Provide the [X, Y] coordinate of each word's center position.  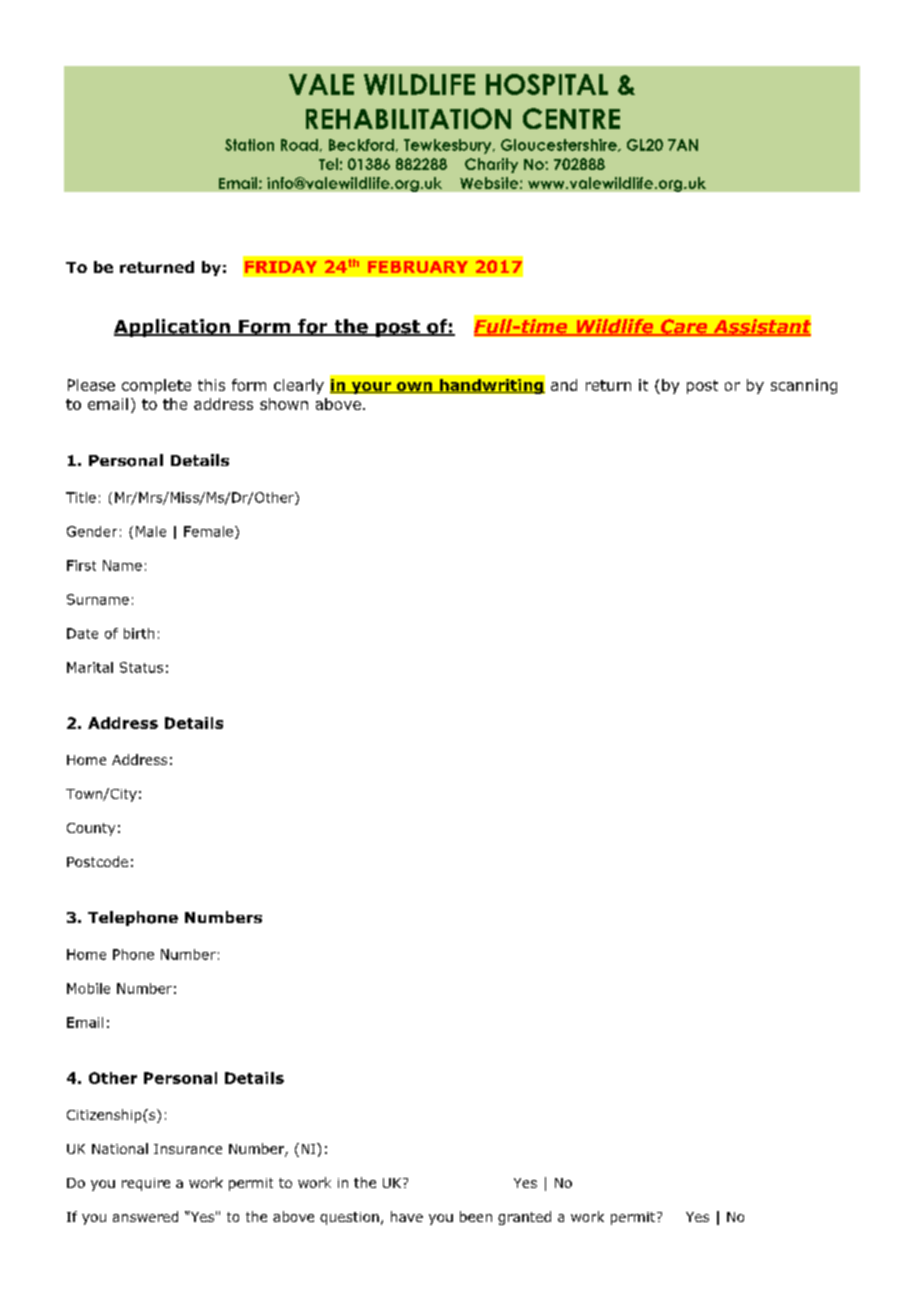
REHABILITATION [408, 118]
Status [141, 667]
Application [173, 328]
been [476, 1216]
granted [524, 1218]
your [371, 388]
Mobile [88, 988]
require [146, 1184]
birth [139, 633]
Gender [92, 531]
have [407, 1216]
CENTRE [571, 118]
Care [684, 327]
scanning [804, 386]
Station [249, 145]
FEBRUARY [418, 267]
